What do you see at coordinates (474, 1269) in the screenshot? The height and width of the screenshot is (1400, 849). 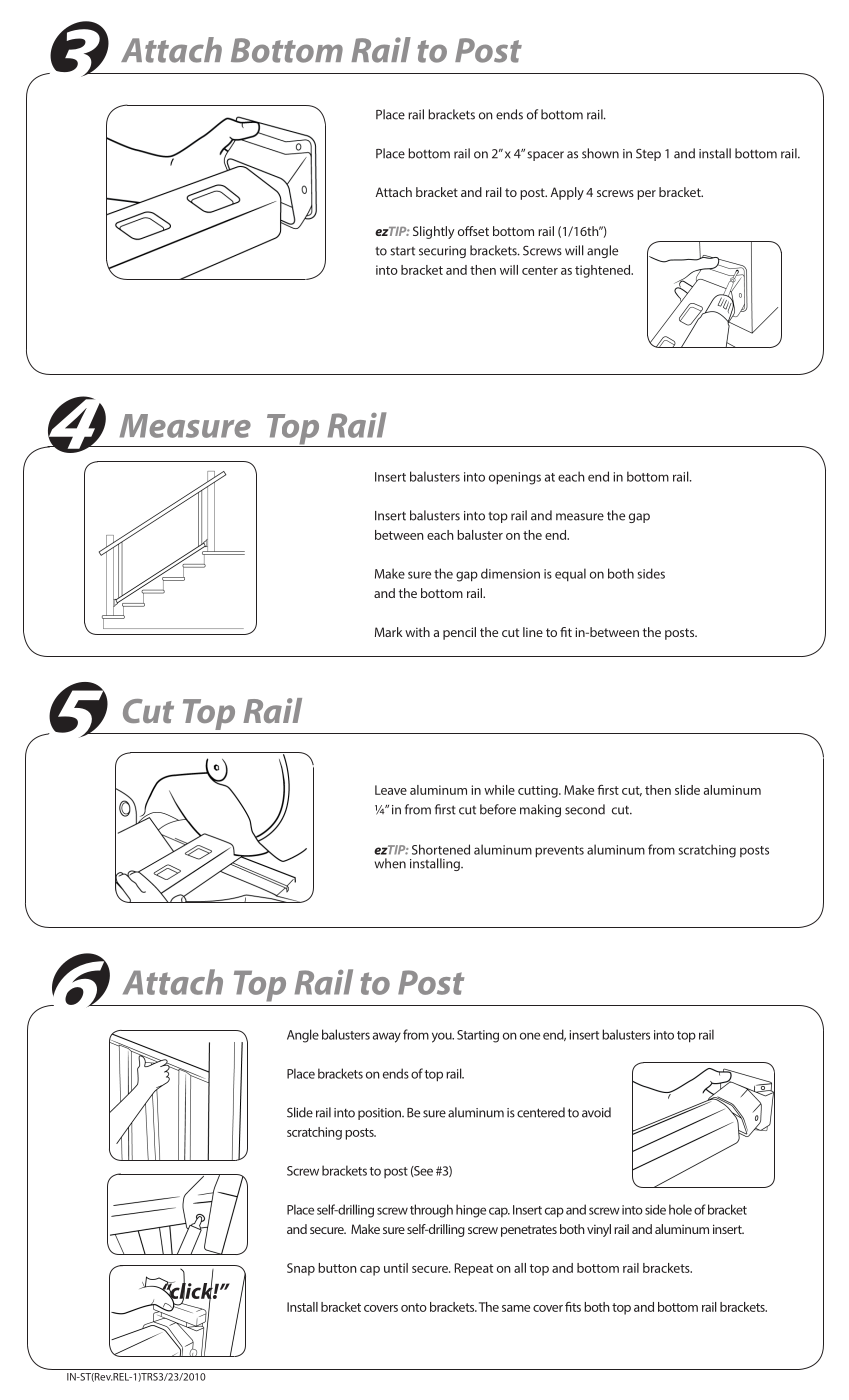 I see `Repeat` at bounding box center [474, 1269].
